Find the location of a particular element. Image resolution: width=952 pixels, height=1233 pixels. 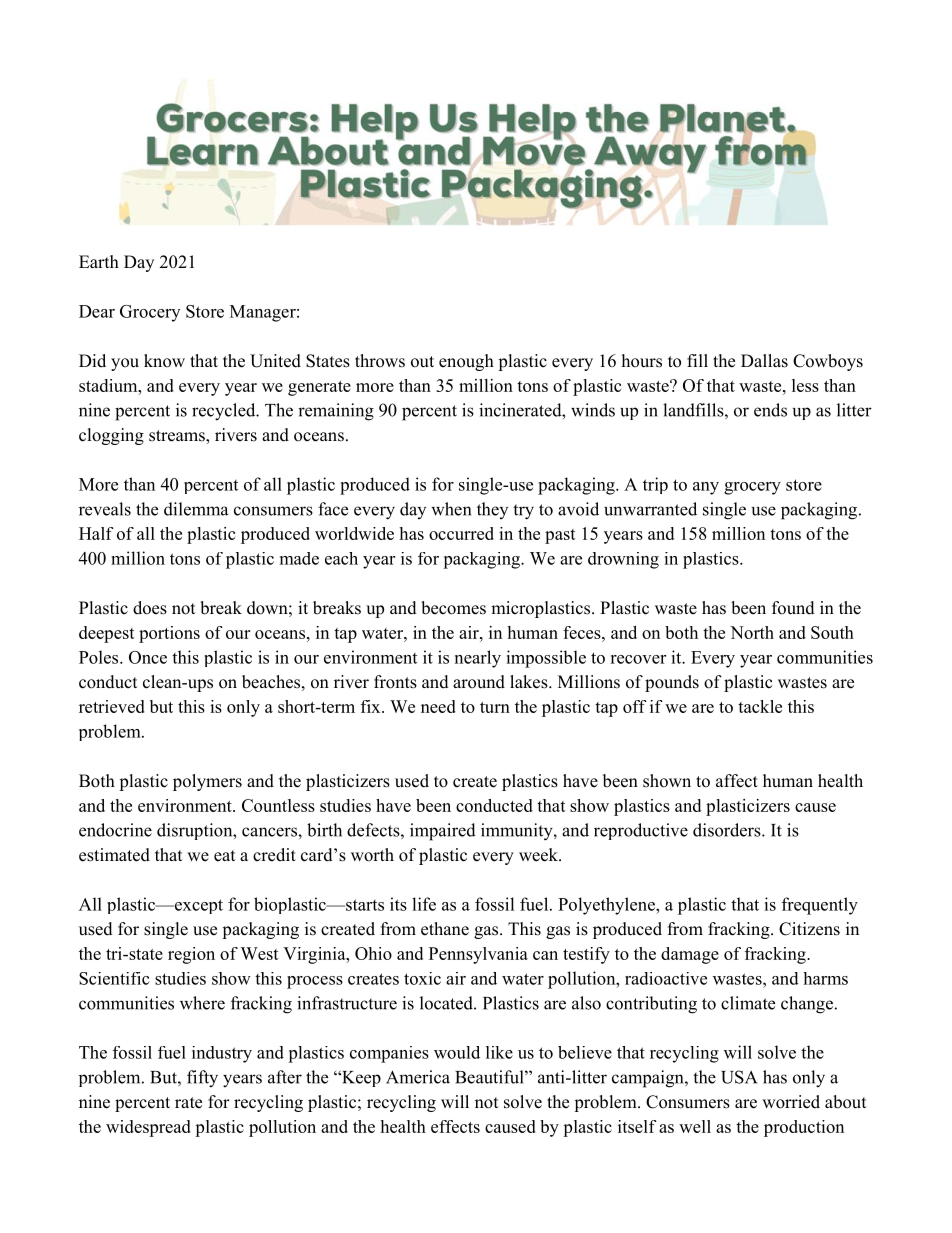

Dallas is located at coordinates (764, 361).
